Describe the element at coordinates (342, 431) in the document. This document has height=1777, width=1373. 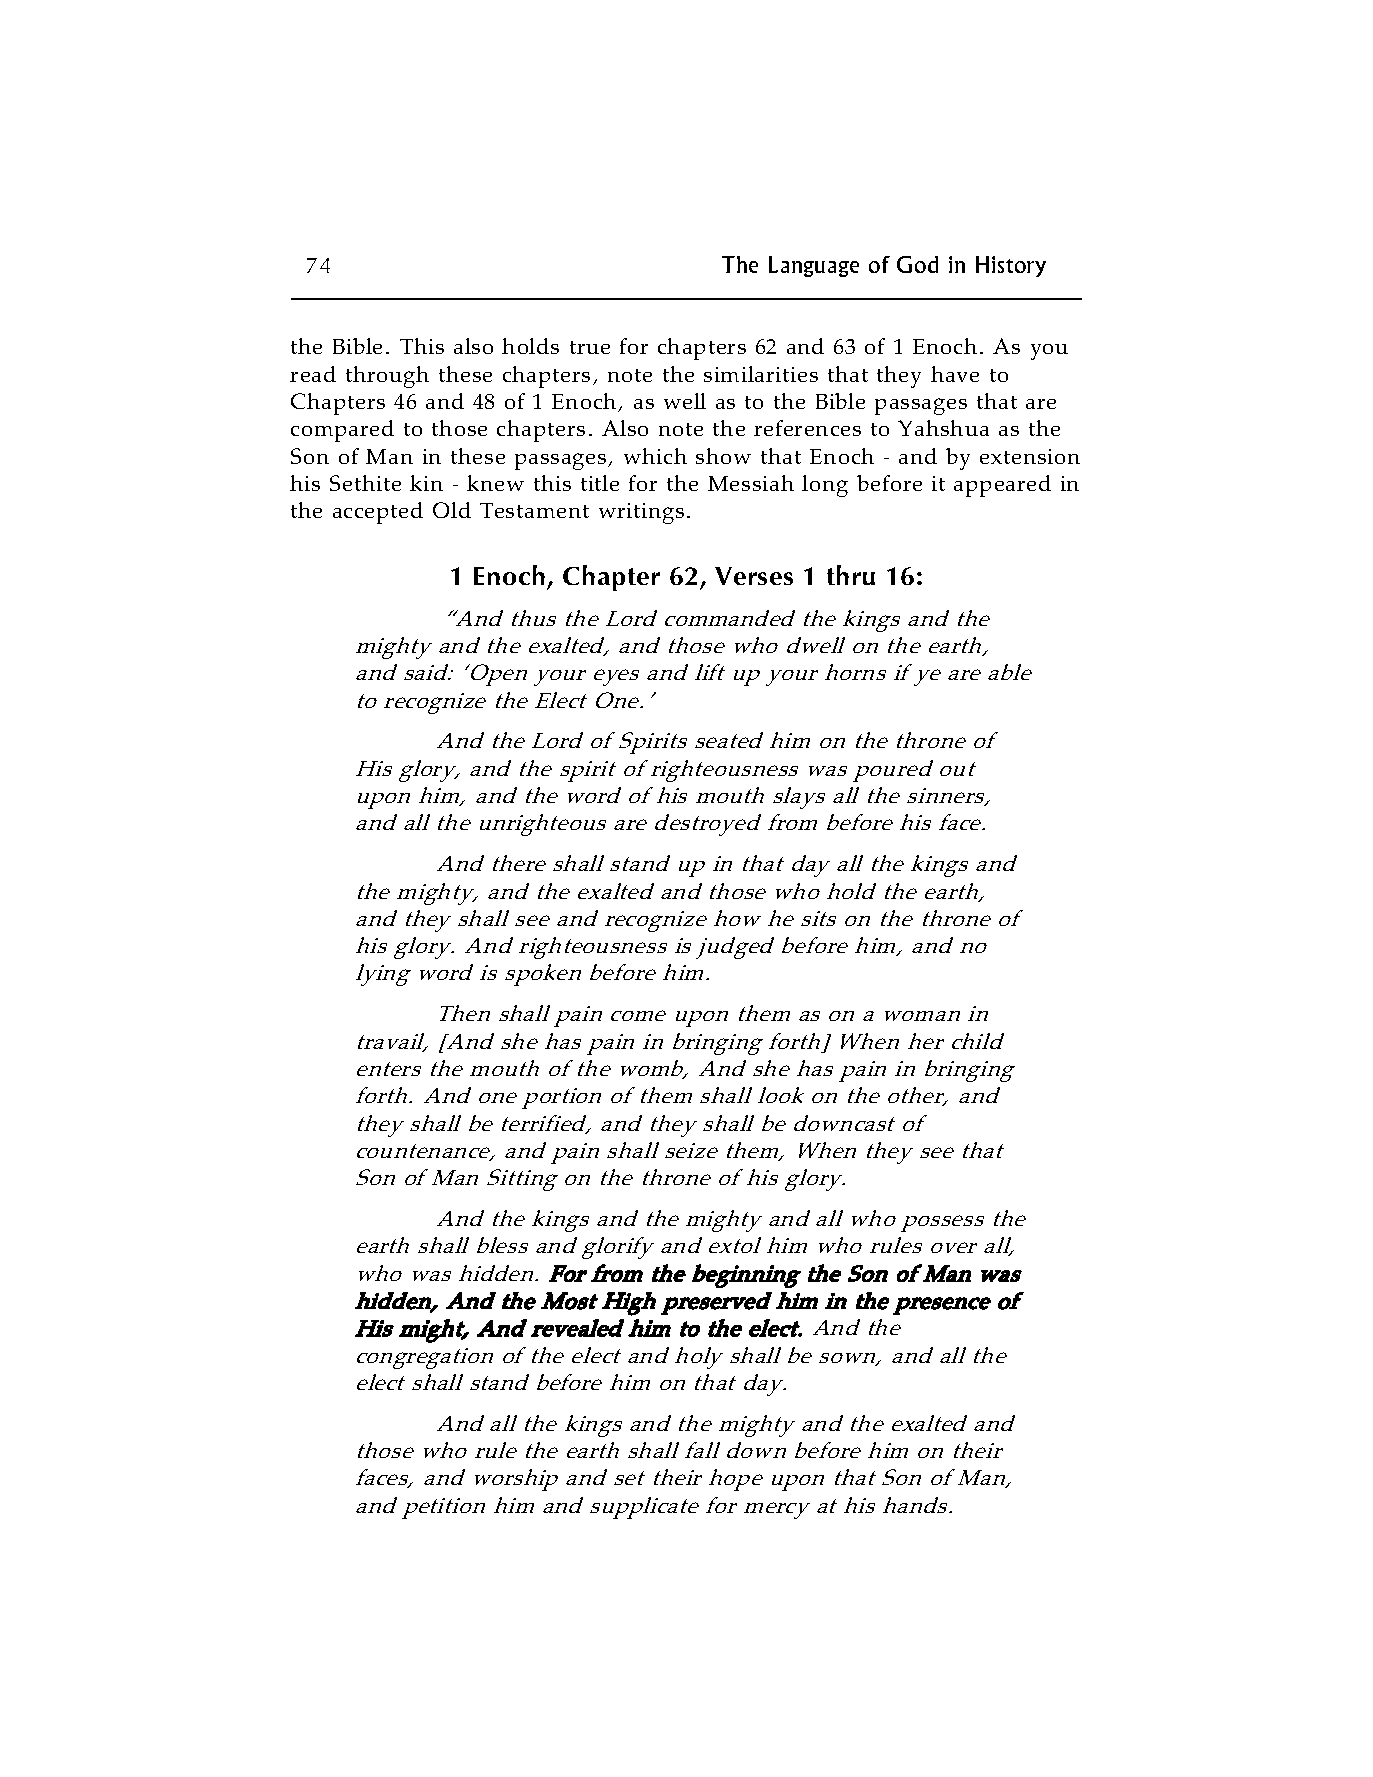
I see `compared` at that location.
